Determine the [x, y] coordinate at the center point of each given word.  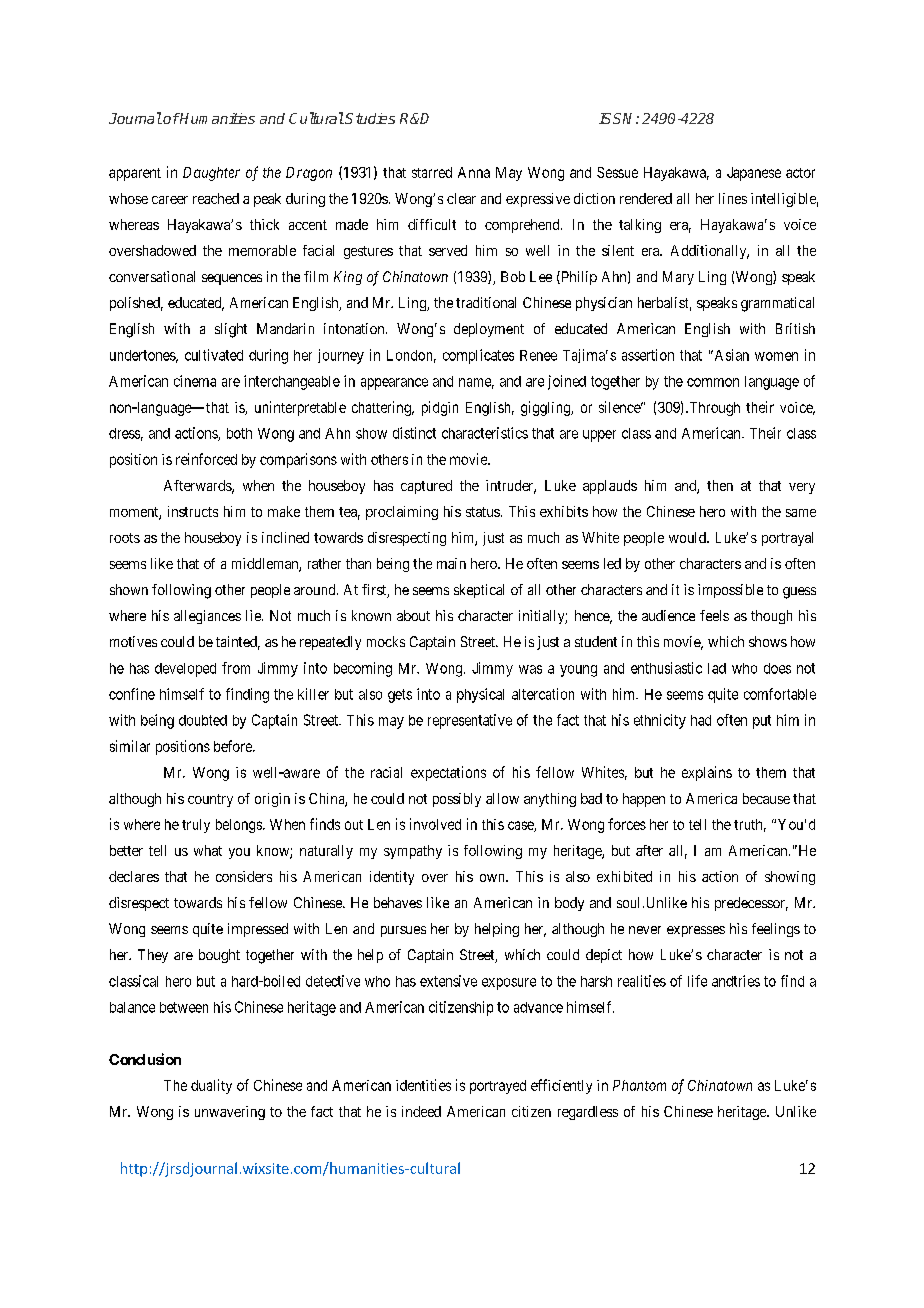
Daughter [211, 174]
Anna [474, 172]
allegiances [207, 617]
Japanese [754, 174]
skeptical [479, 591]
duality [211, 1086]
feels [714, 615]
